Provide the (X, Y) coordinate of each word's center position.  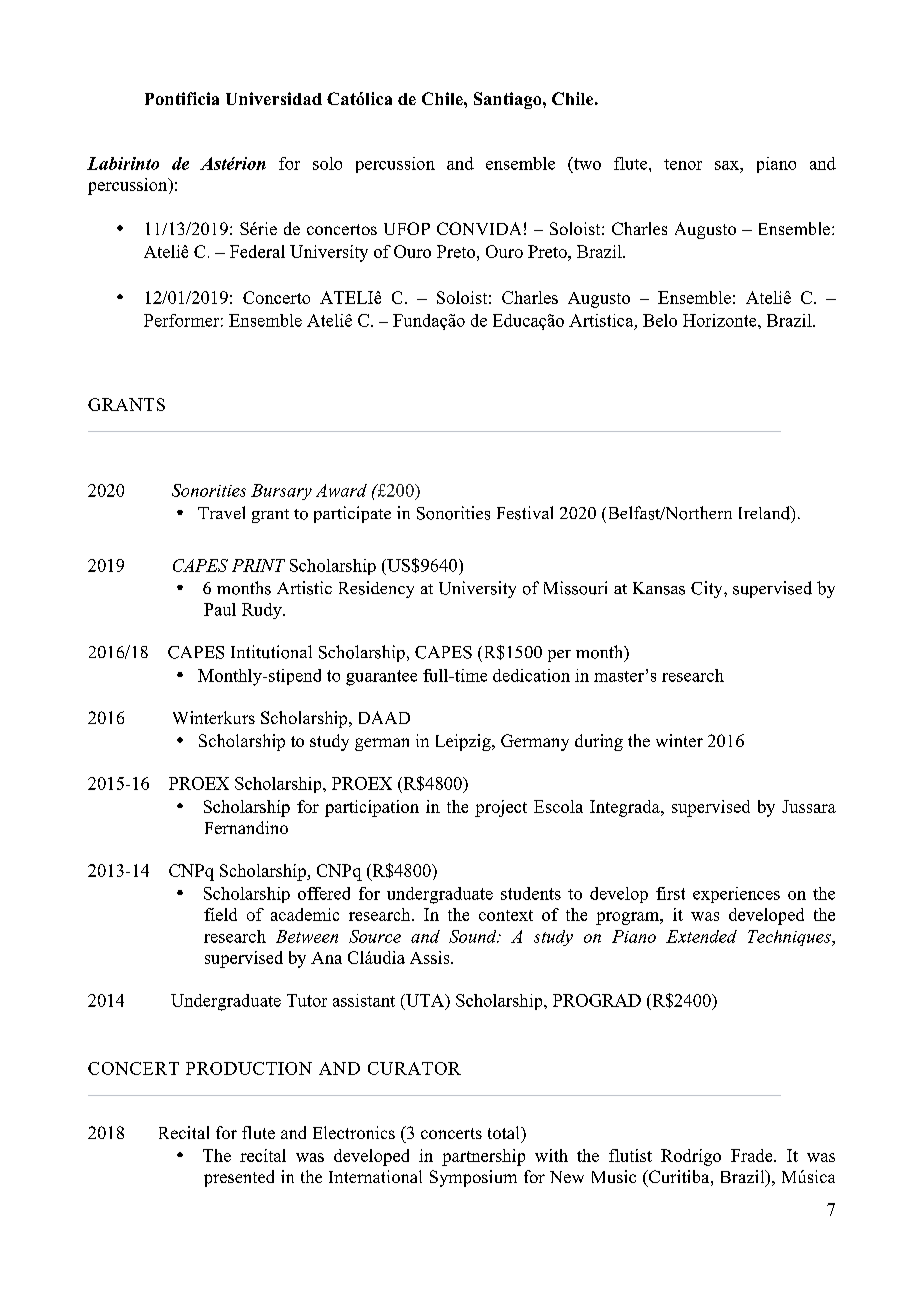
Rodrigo (691, 1157)
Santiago (509, 100)
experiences (736, 895)
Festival (525, 513)
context (506, 915)
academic (305, 914)
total (505, 1132)
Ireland (766, 514)
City (708, 589)
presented (239, 1178)
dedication (531, 675)
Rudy (263, 611)
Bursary (281, 492)
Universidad (274, 98)
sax (728, 165)
